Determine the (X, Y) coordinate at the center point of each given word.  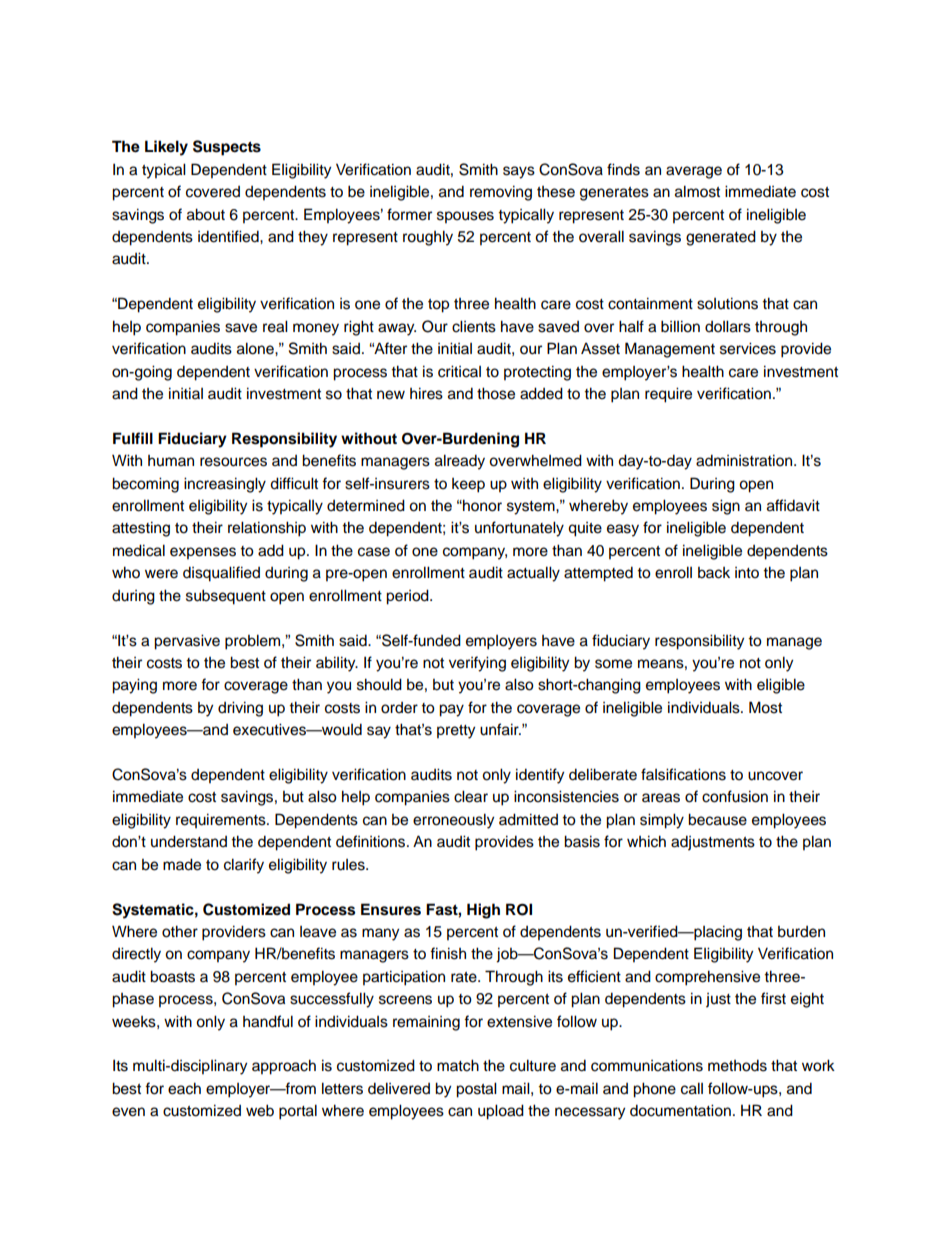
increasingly (225, 485)
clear (471, 796)
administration (744, 460)
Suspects (227, 148)
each (184, 1088)
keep (468, 485)
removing (501, 193)
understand (189, 841)
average (694, 172)
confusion (735, 796)
